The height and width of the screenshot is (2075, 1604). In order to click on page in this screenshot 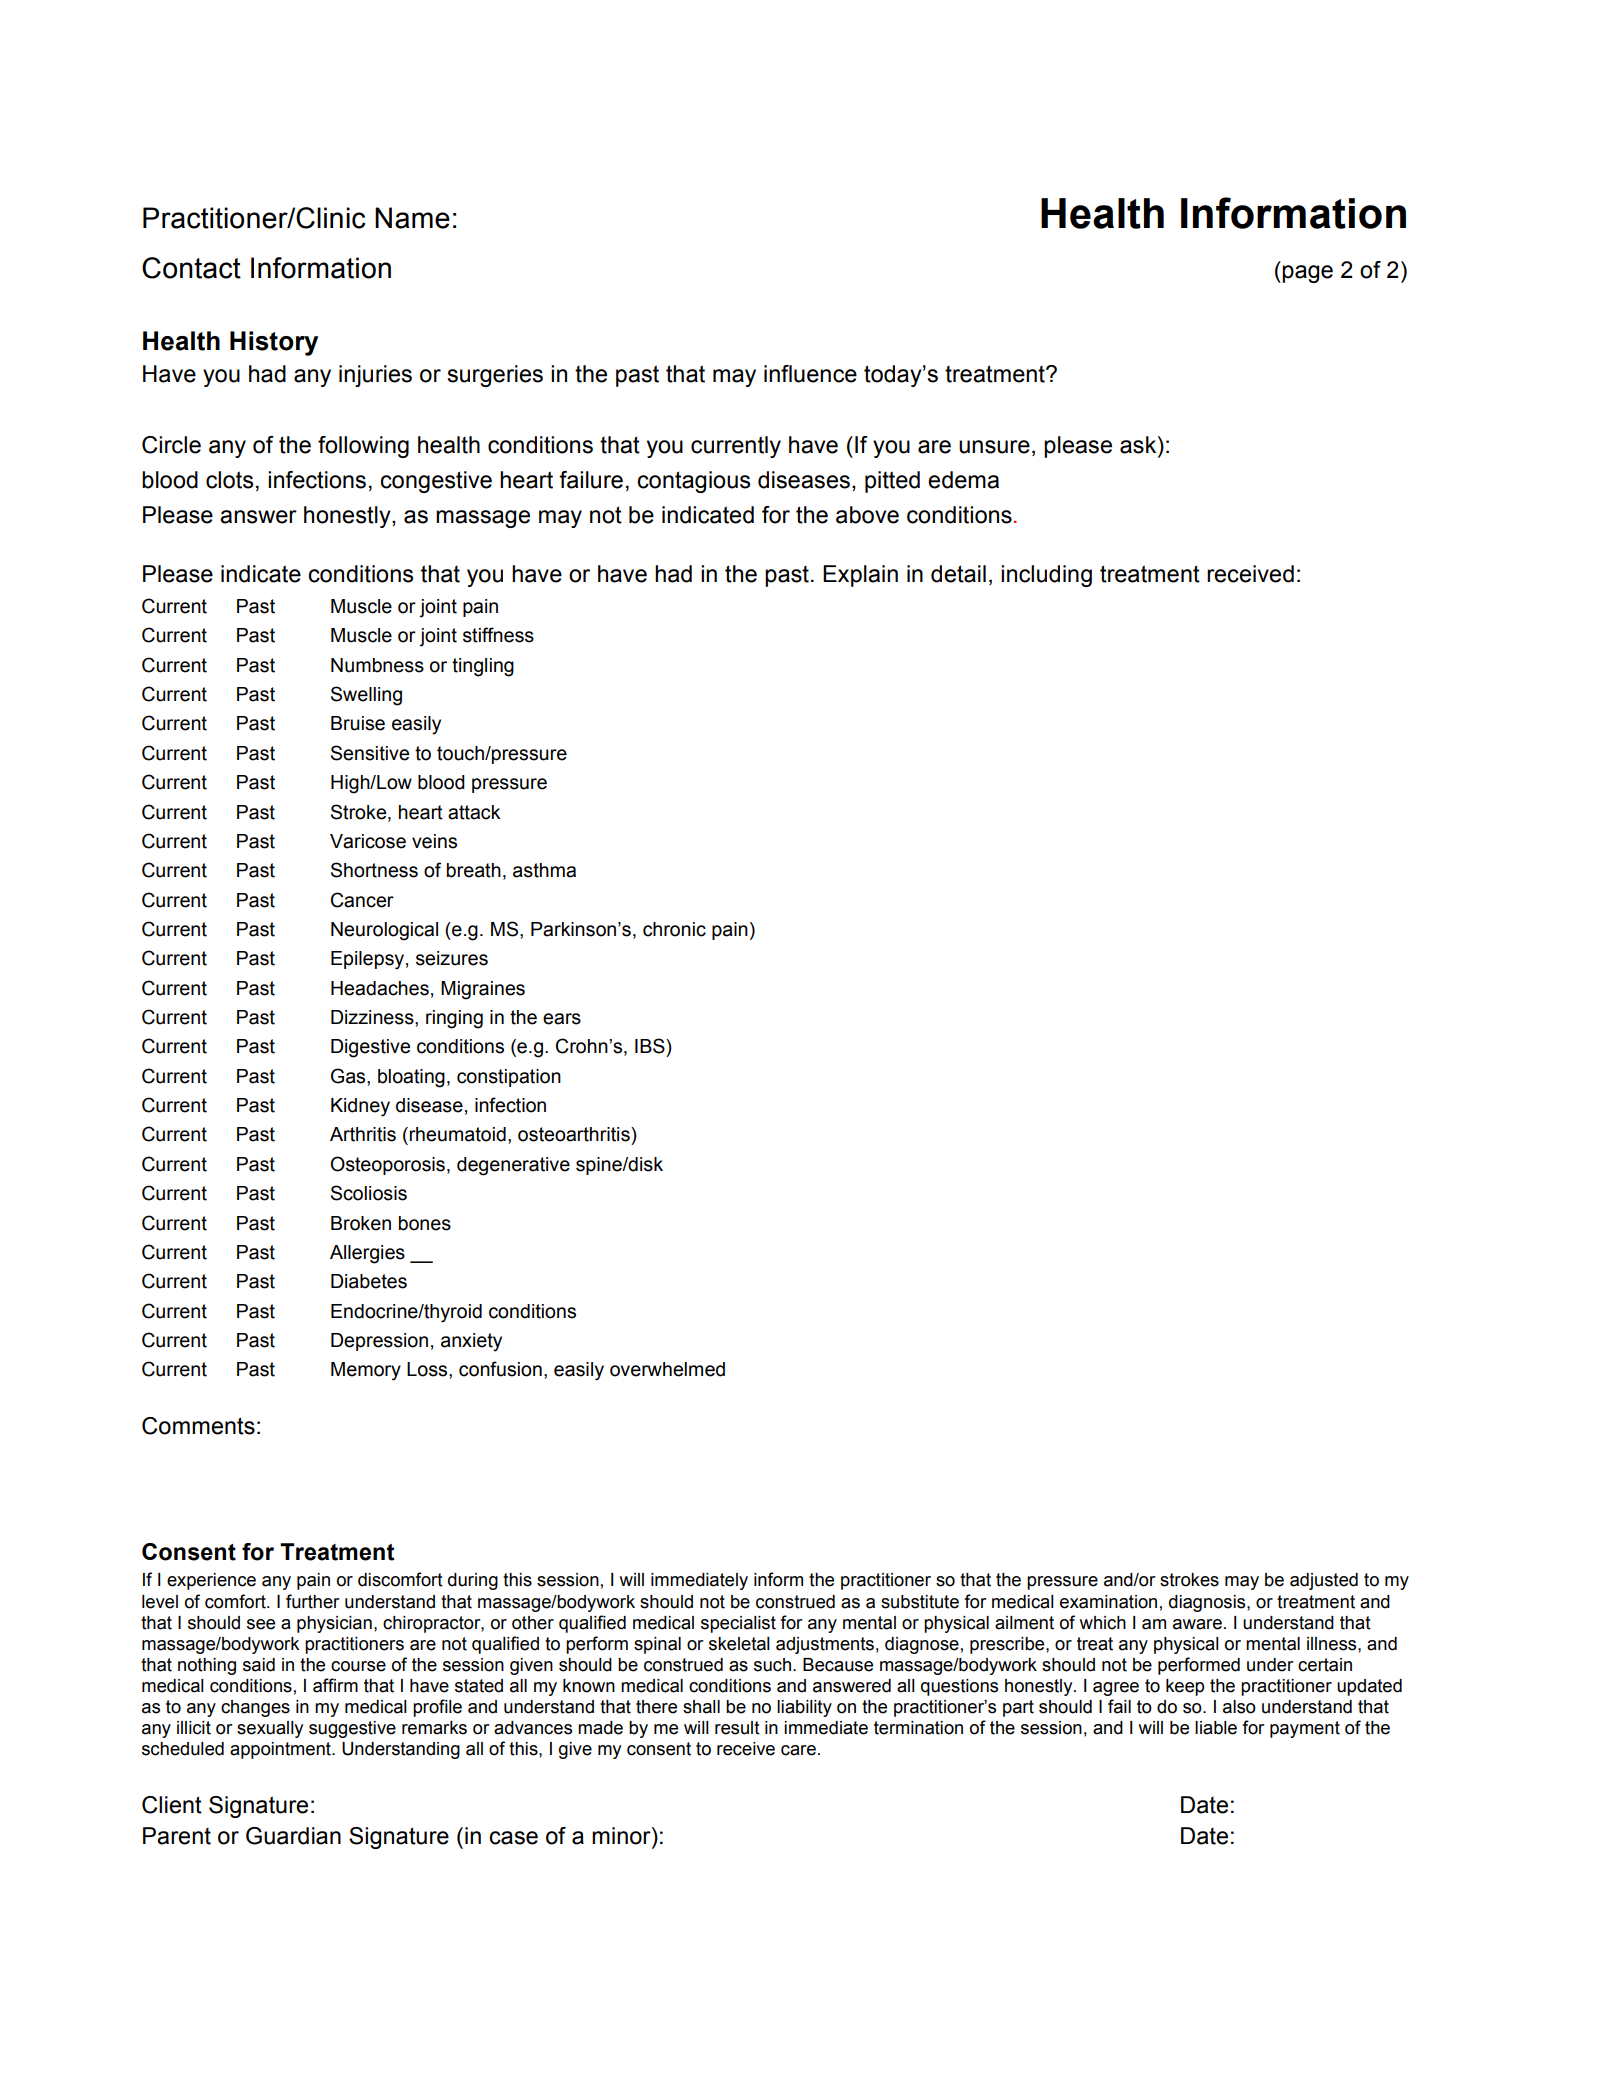, I will do `click(1307, 274)`.
